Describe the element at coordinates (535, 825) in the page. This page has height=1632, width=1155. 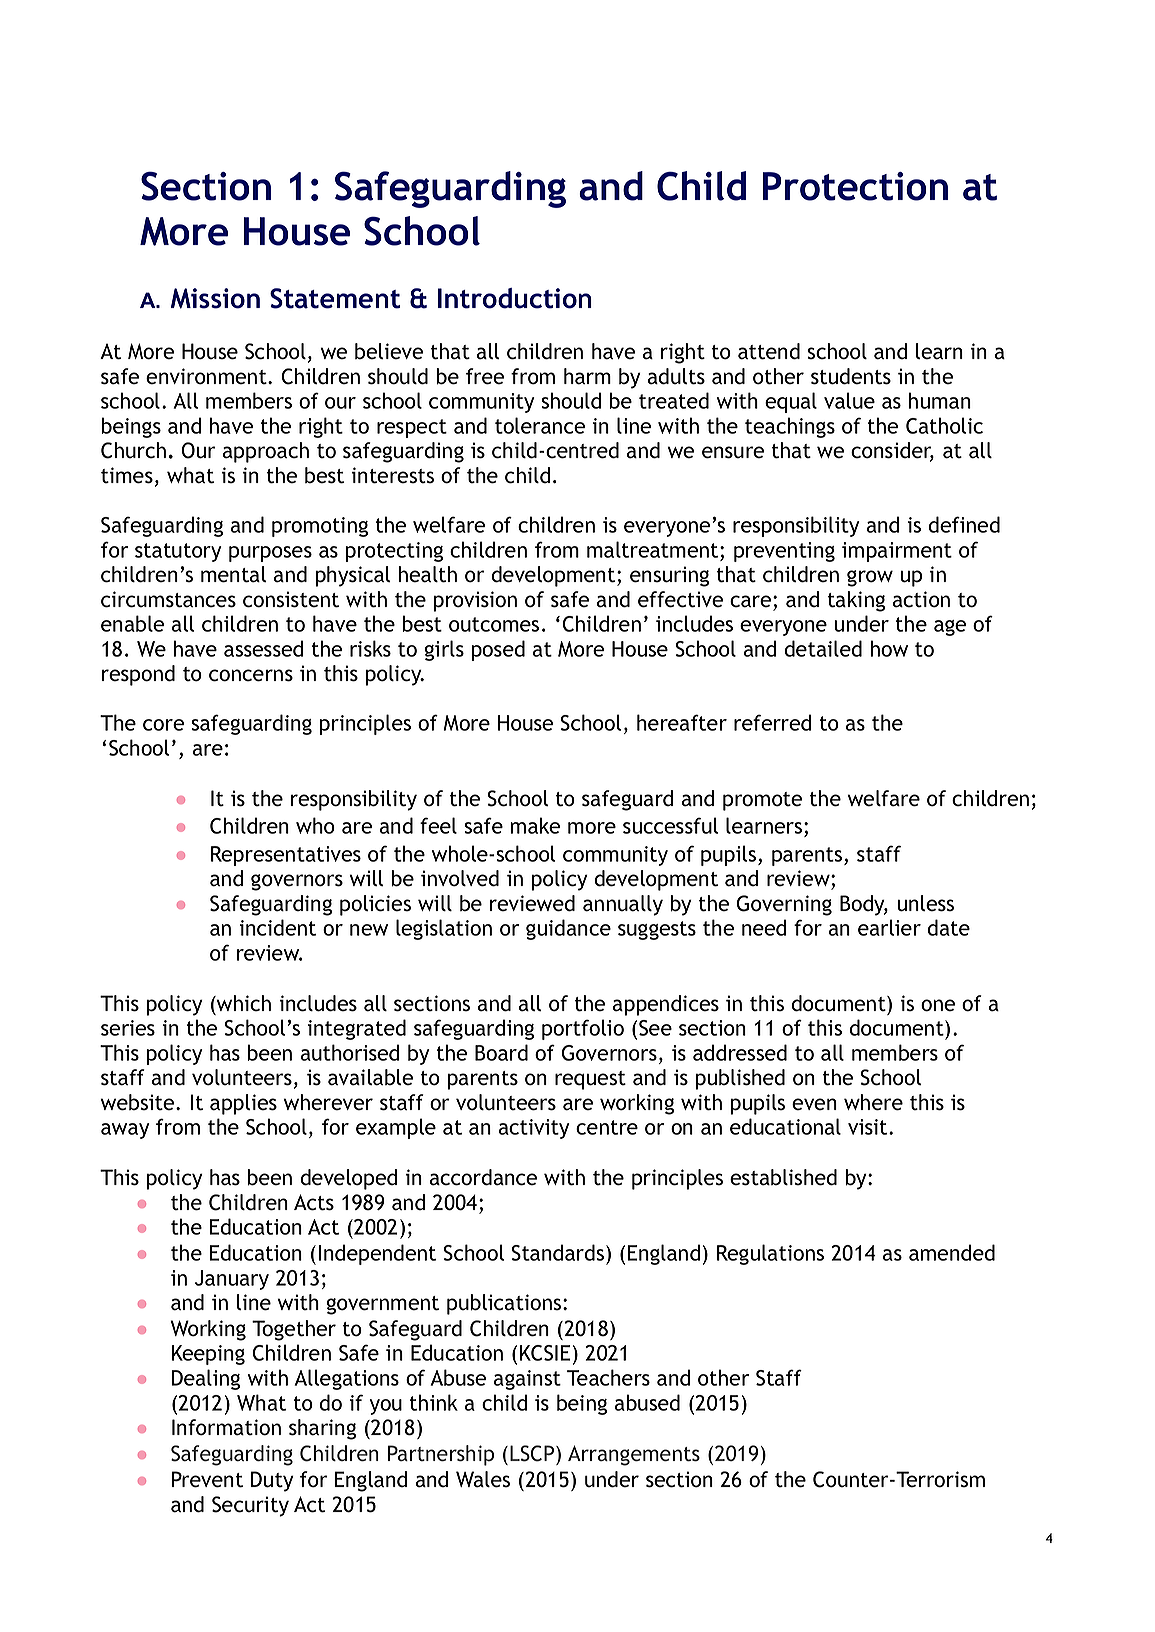
I see `make` at that location.
